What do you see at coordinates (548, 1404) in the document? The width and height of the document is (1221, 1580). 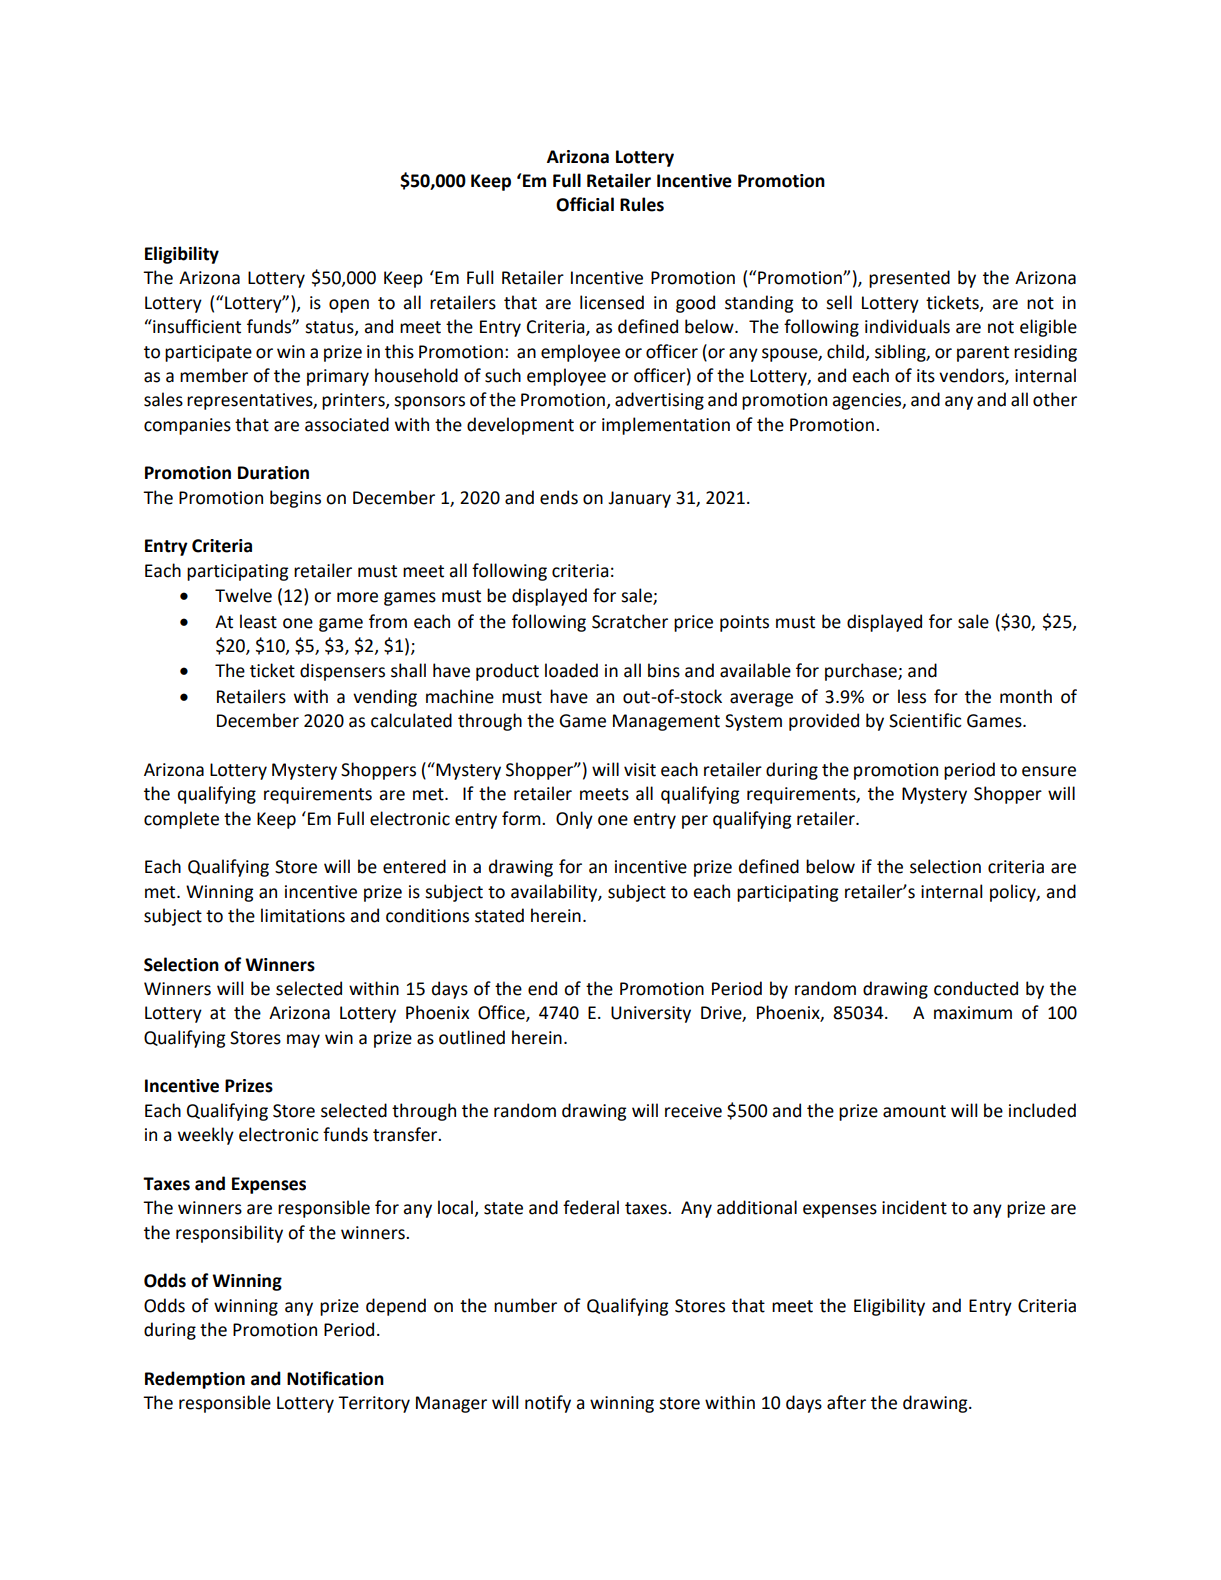 I see `notify` at bounding box center [548, 1404].
